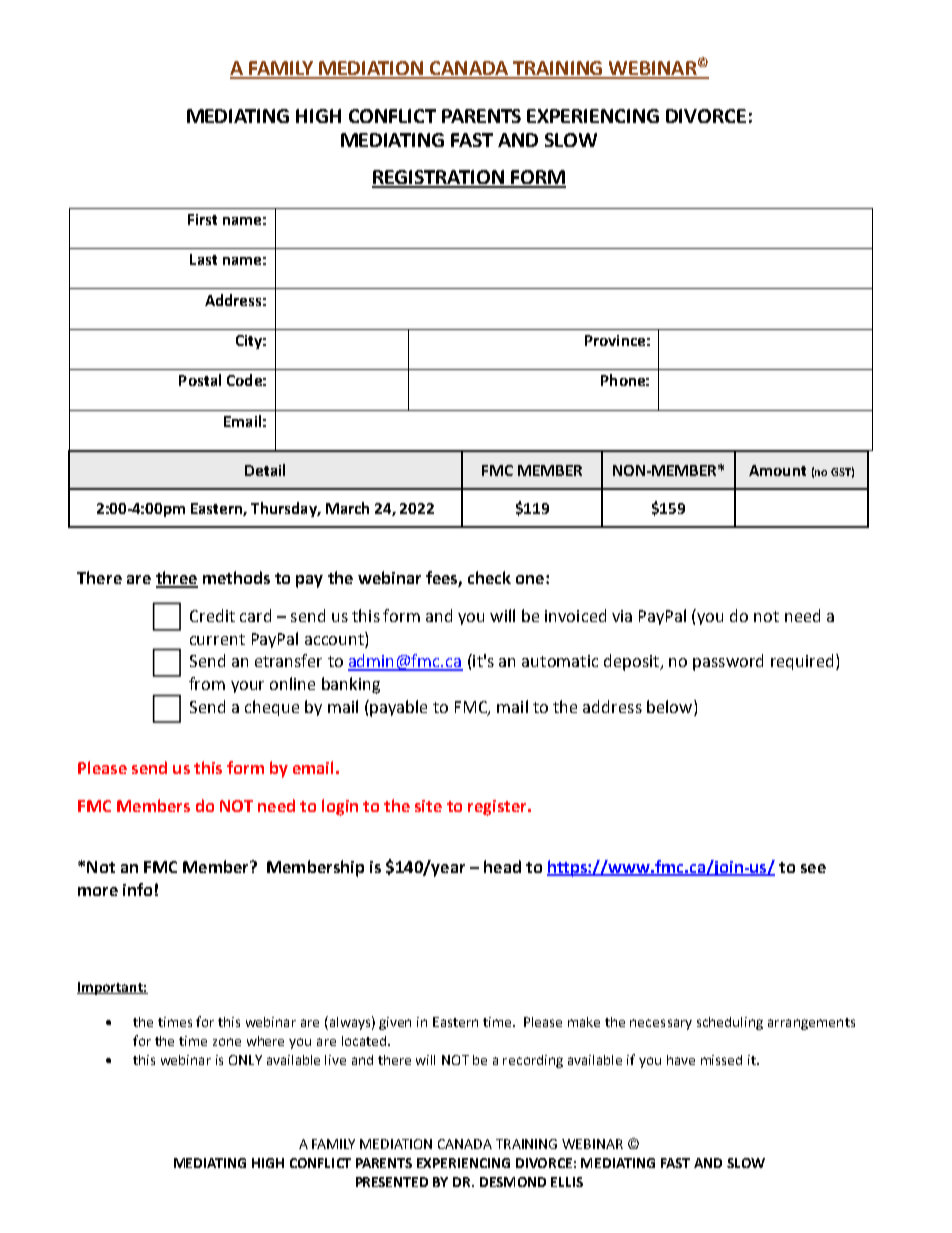 The image size is (952, 1233). What do you see at coordinates (615, 340) in the screenshot?
I see `Province` at bounding box center [615, 340].
